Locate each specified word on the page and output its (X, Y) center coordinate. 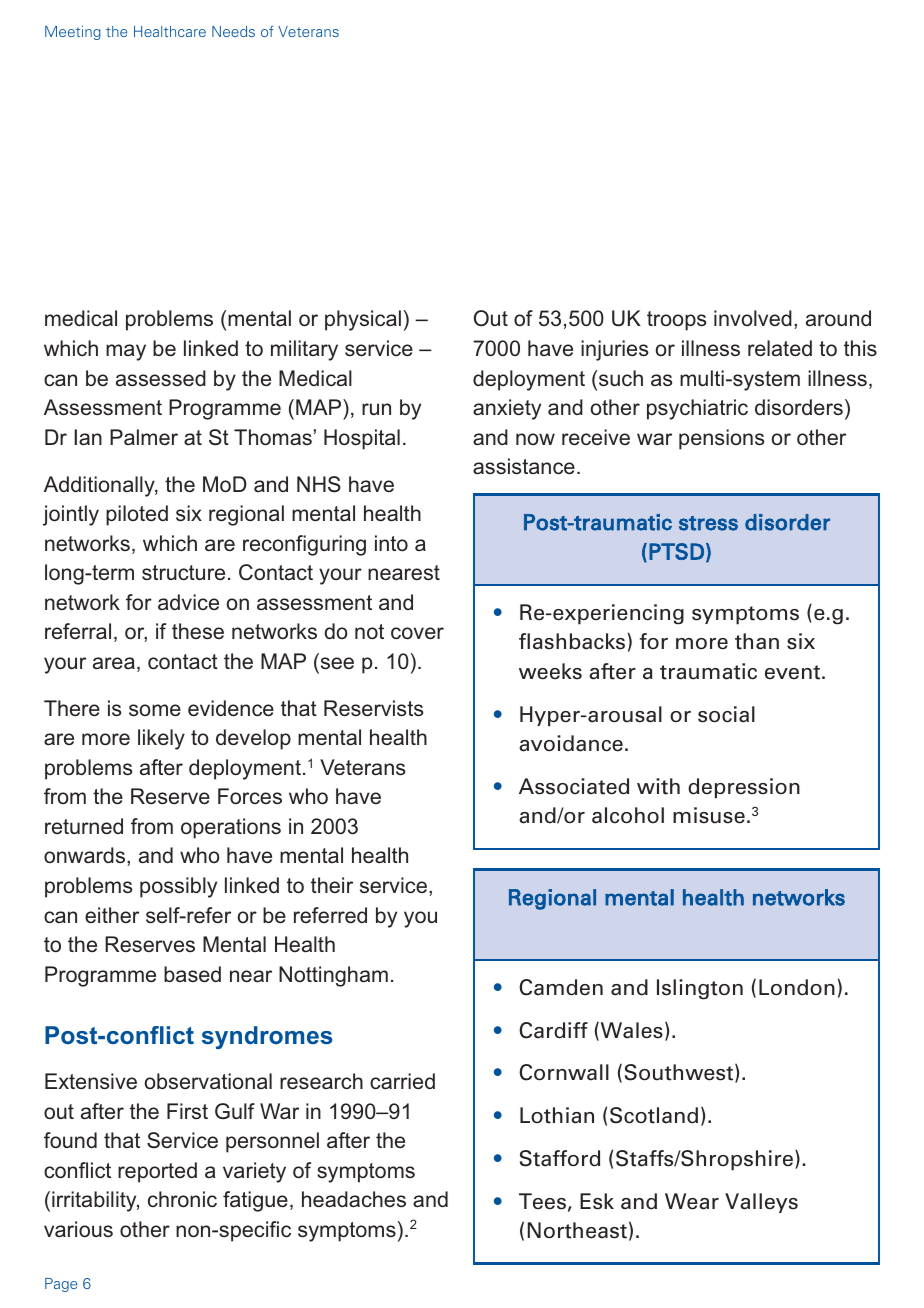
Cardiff (553, 1030)
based (192, 974)
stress (708, 523)
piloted (137, 515)
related (780, 348)
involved (753, 318)
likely (161, 739)
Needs (233, 31)
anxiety (507, 409)
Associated (574, 786)
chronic (182, 1199)
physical (363, 320)
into (391, 543)
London (797, 987)
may (126, 352)
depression (744, 788)
